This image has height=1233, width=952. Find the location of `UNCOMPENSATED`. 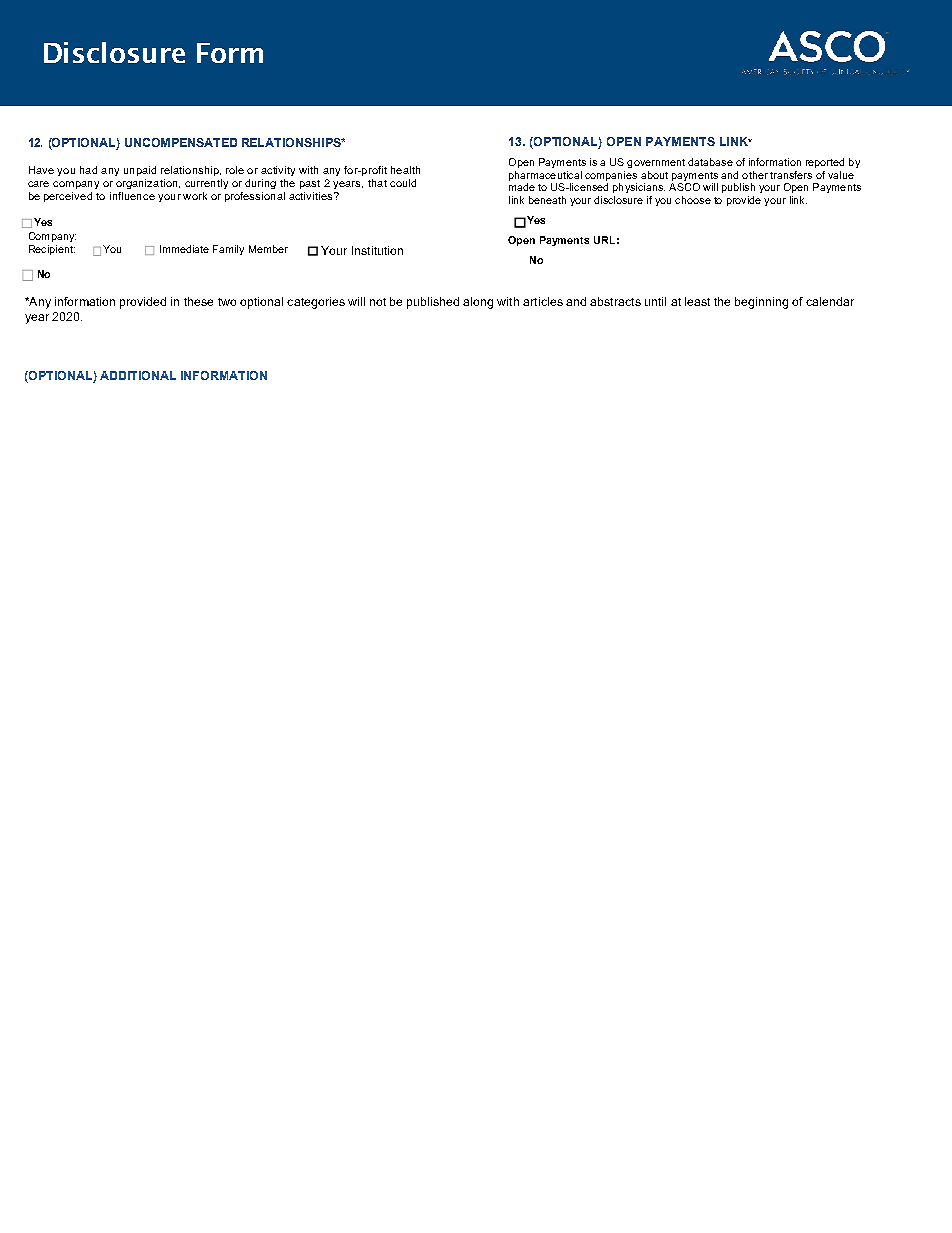

UNCOMPENSATED is located at coordinates (181, 142).
